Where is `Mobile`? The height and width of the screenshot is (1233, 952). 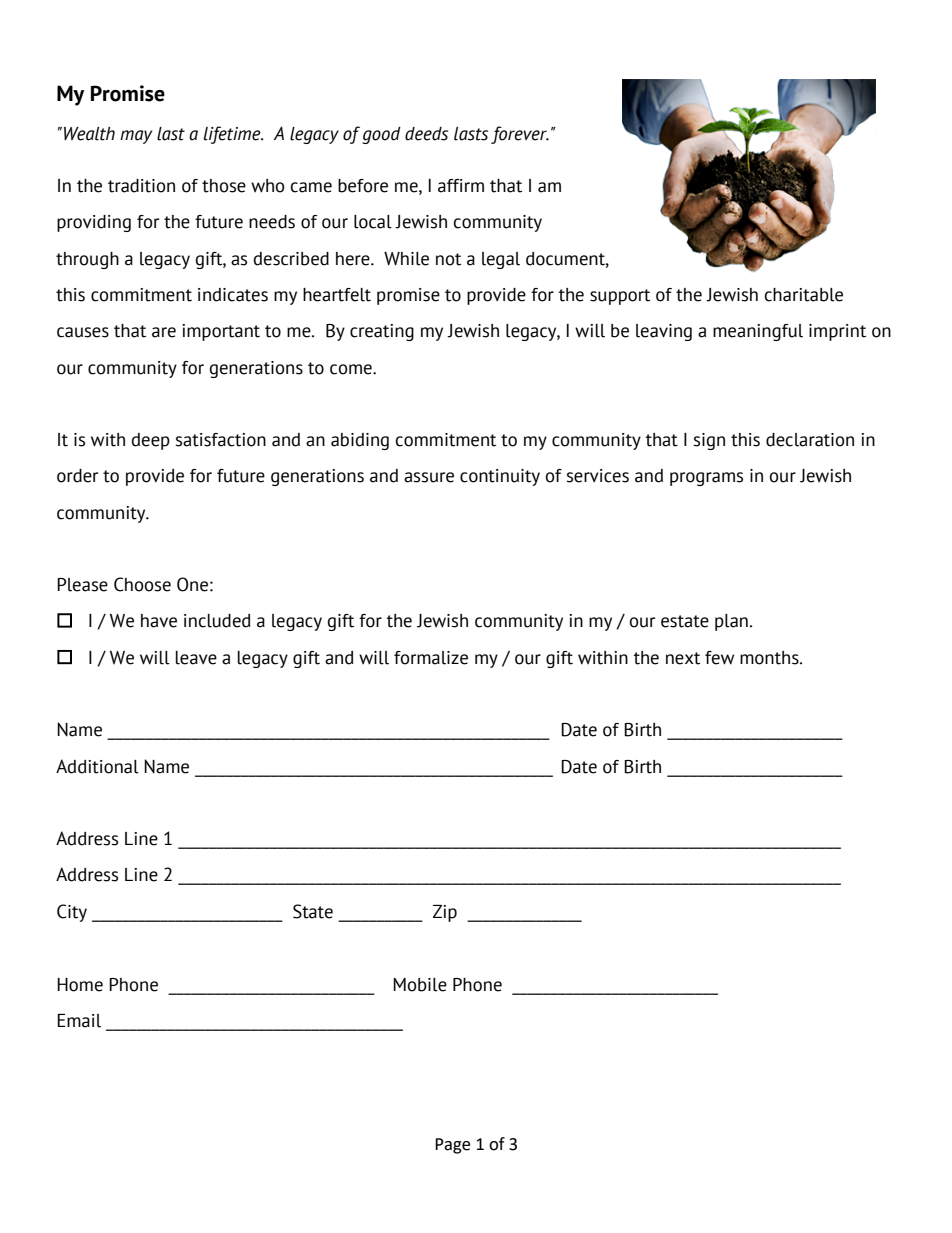
Mobile is located at coordinates (420, 985).
